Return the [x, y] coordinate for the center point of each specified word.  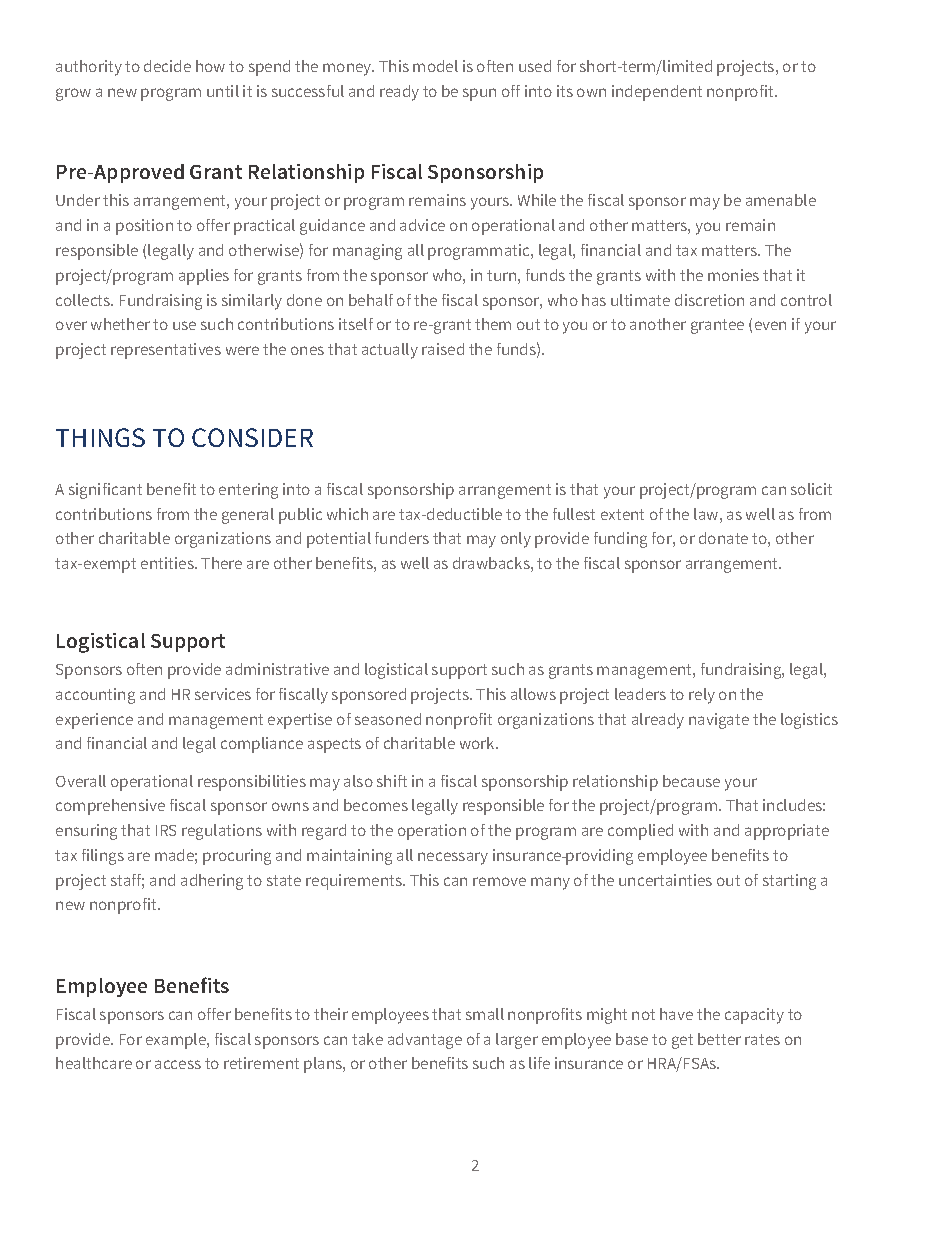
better [719, 1039]
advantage [425, 1041]
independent [657, 93]
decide [167, 66]
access [178, 1064]
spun [479, 94]
